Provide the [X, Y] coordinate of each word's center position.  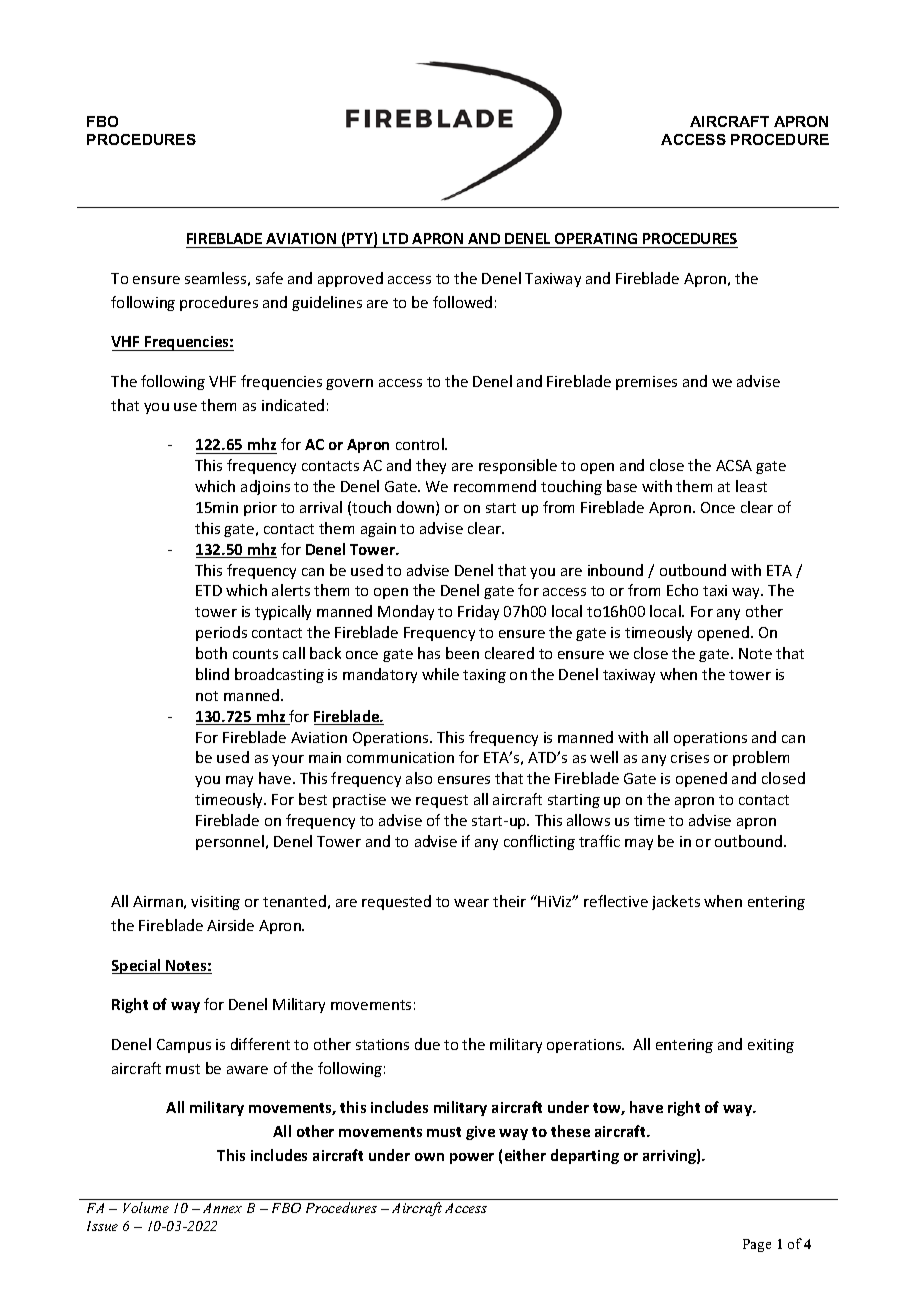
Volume [146, 1207]
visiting [215, 903]
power [472, 1158]
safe [269, 278]
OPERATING [596, 240]
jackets [676, 902]
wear [471, 903]
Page [757, 1245]
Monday [406, 612]
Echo [682, 590]
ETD [209, 590]
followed [462, 302]
